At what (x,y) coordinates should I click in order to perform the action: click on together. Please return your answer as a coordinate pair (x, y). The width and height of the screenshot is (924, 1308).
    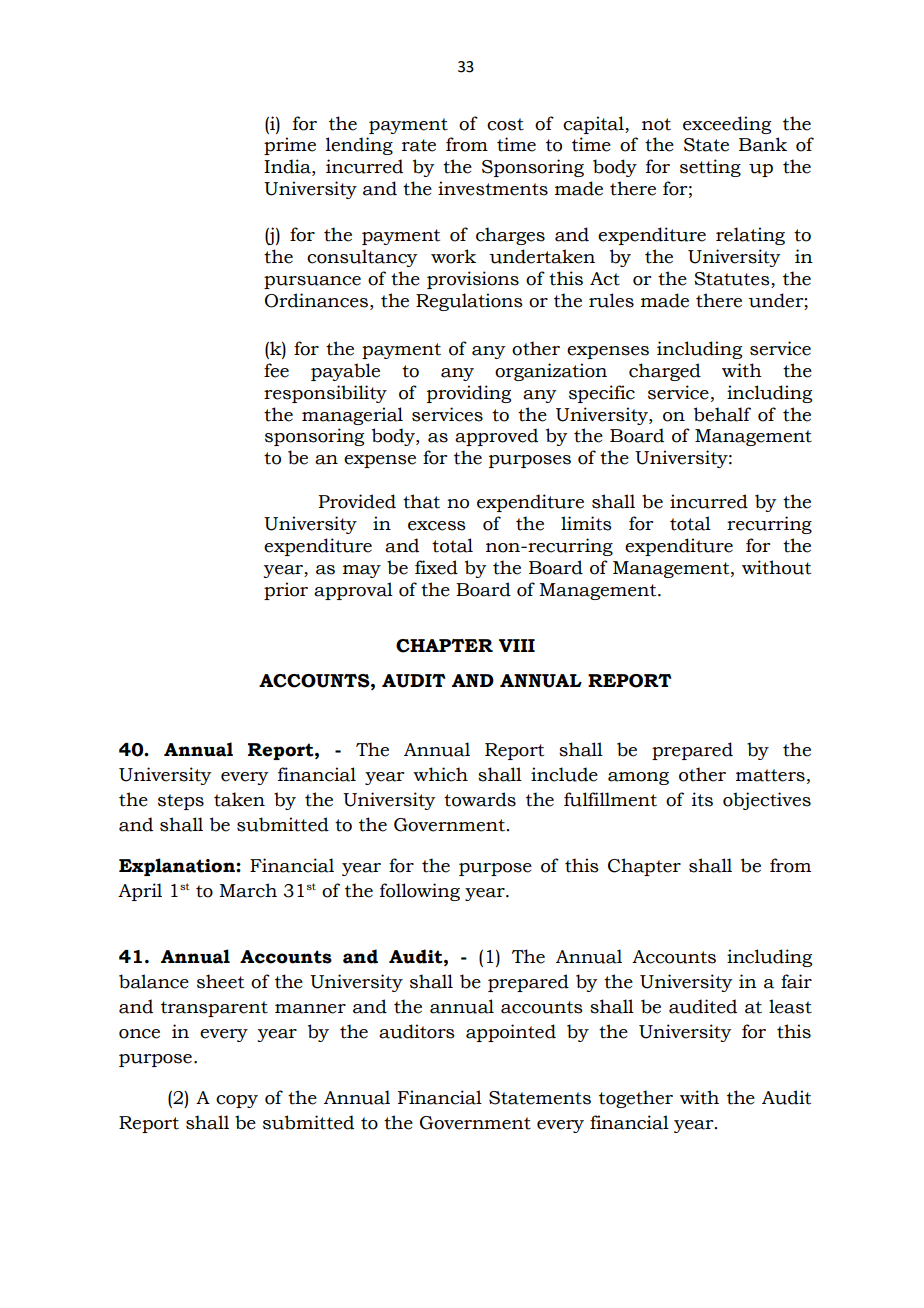
    Looking at the image, I should click on (636, 1099).
